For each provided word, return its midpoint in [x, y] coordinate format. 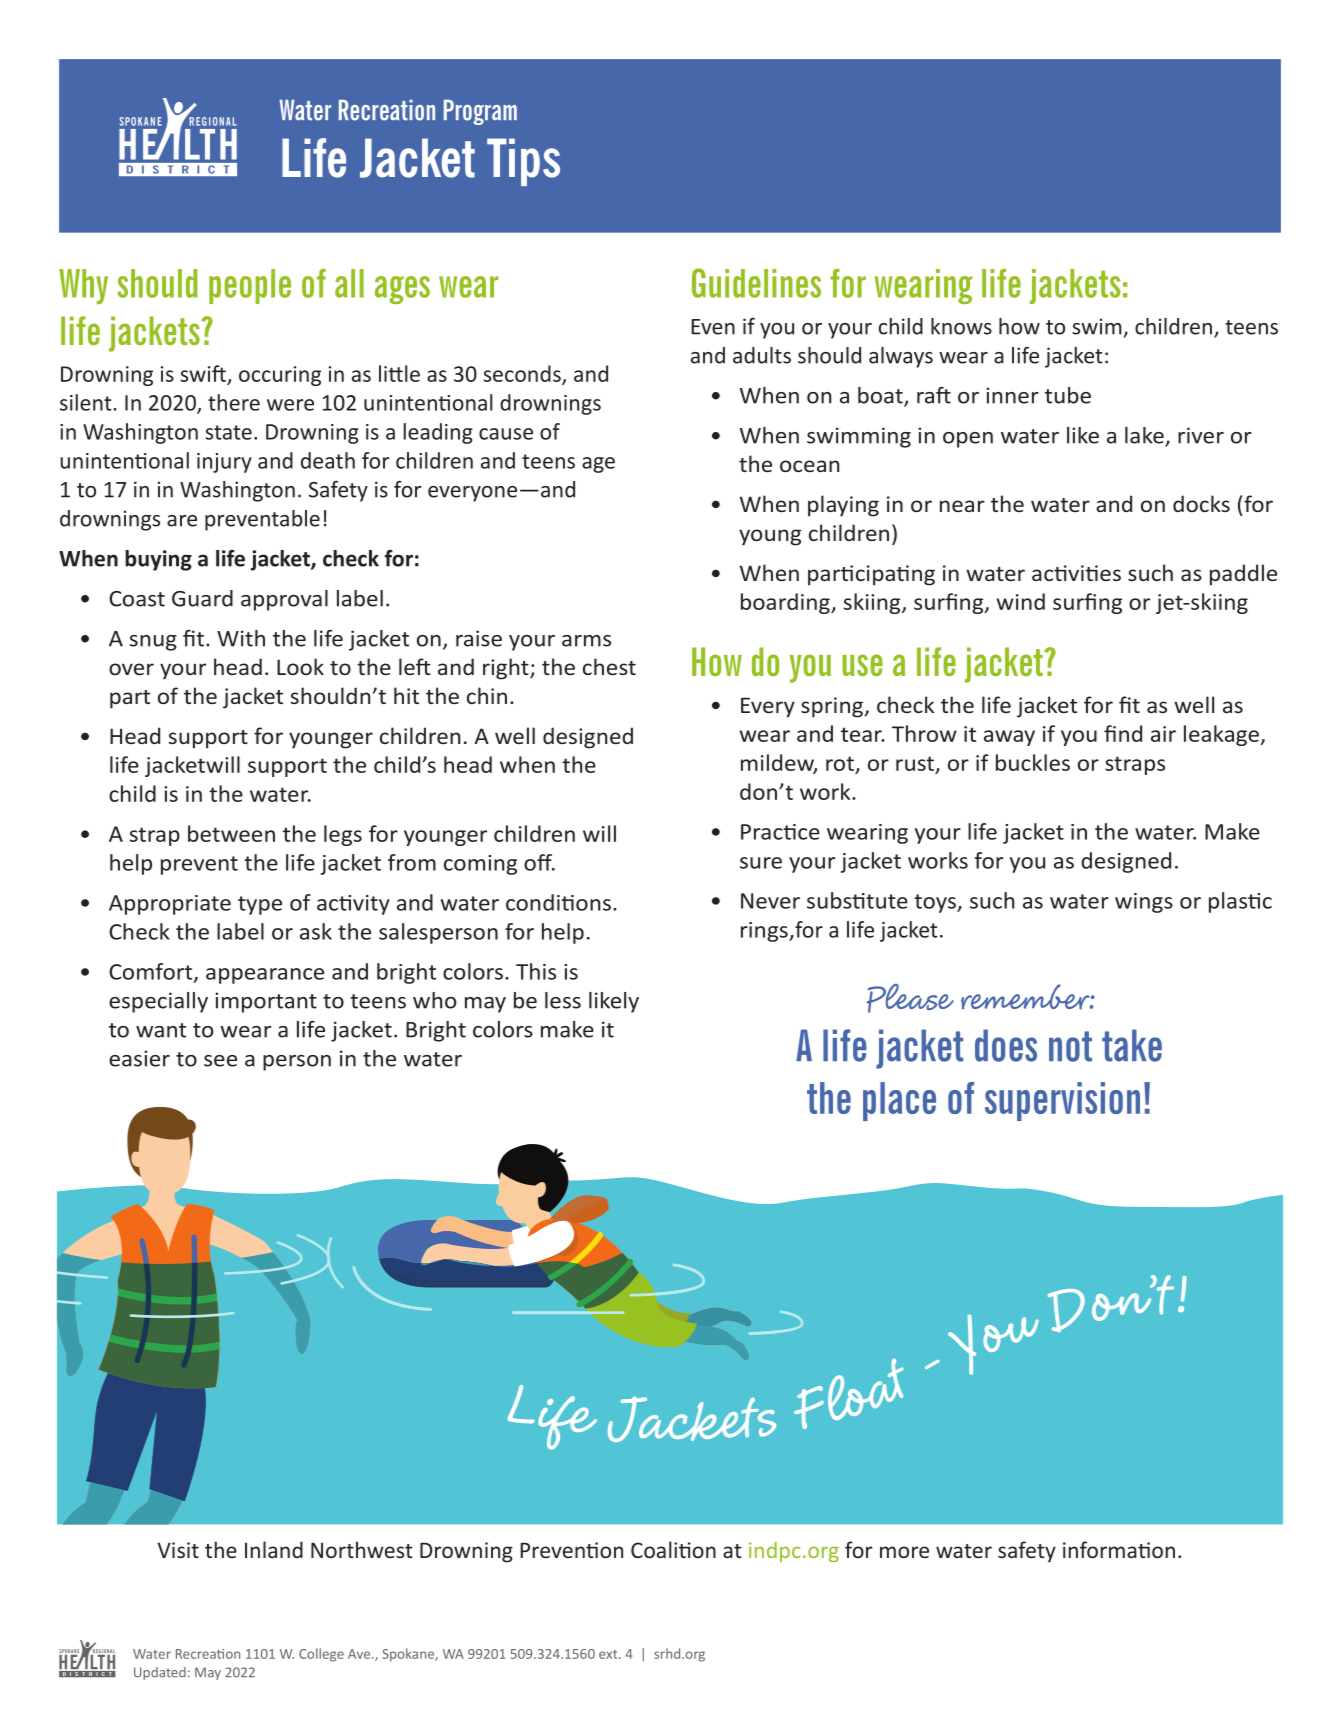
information [1119, 1549]
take [1132, 1045]
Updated [160, 1673]
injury [224, 463]
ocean [810, 466]
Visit [178, 1550]
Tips [523, 162]
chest [609, 666]
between [231, 833]
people [250, 286]
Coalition [673, 1549]
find [1123, 733]
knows [961, 326]
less [563, 1000]
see [220, 1061]
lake [1145, 436]
